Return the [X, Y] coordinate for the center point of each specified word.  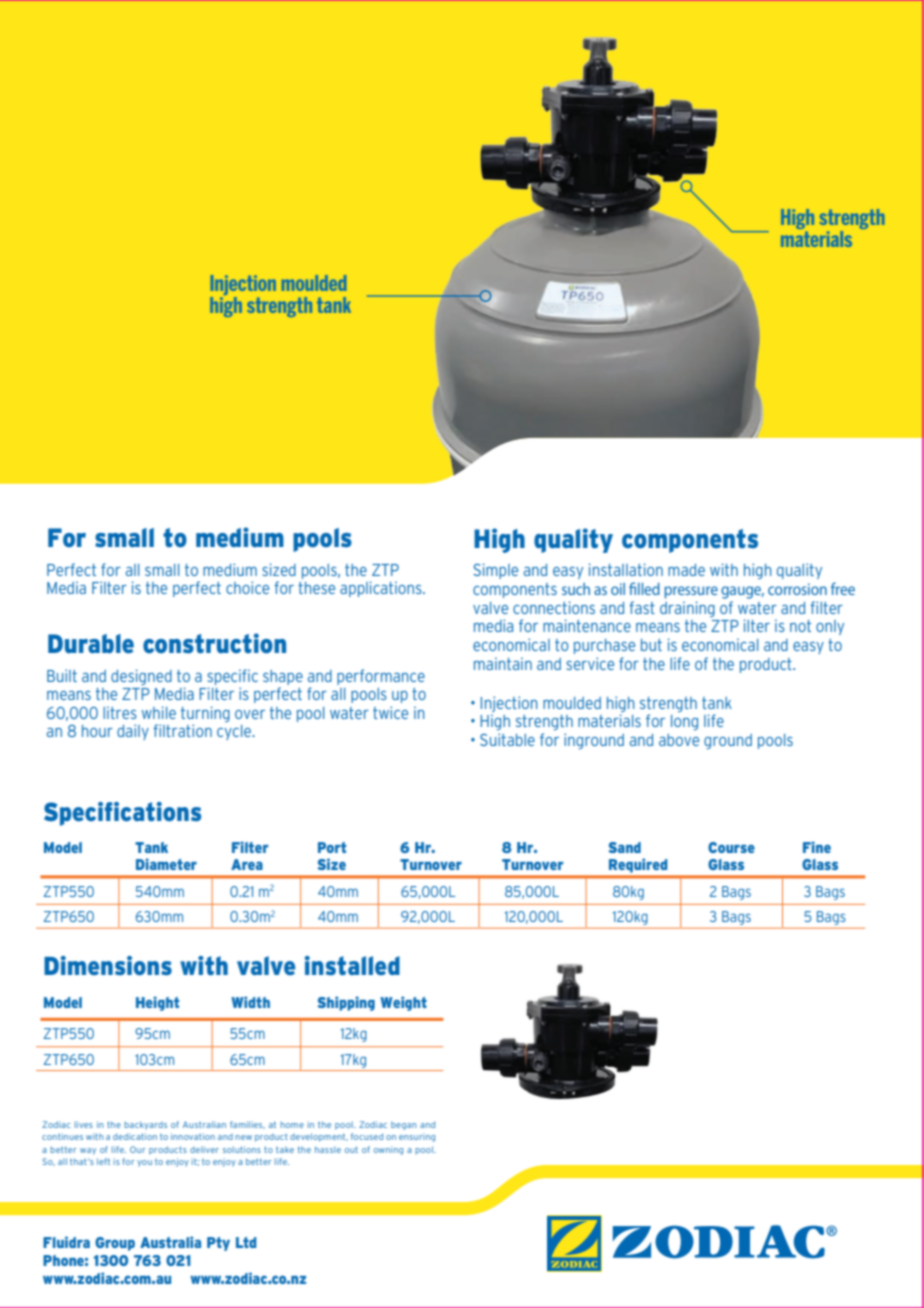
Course [731, 847]
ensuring [417, 1137]
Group [115, 1244]
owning [388, 1150]
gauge [742, 592]
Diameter [166, 864]
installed [352, 965]
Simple [495, 571]
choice [247, 587]
